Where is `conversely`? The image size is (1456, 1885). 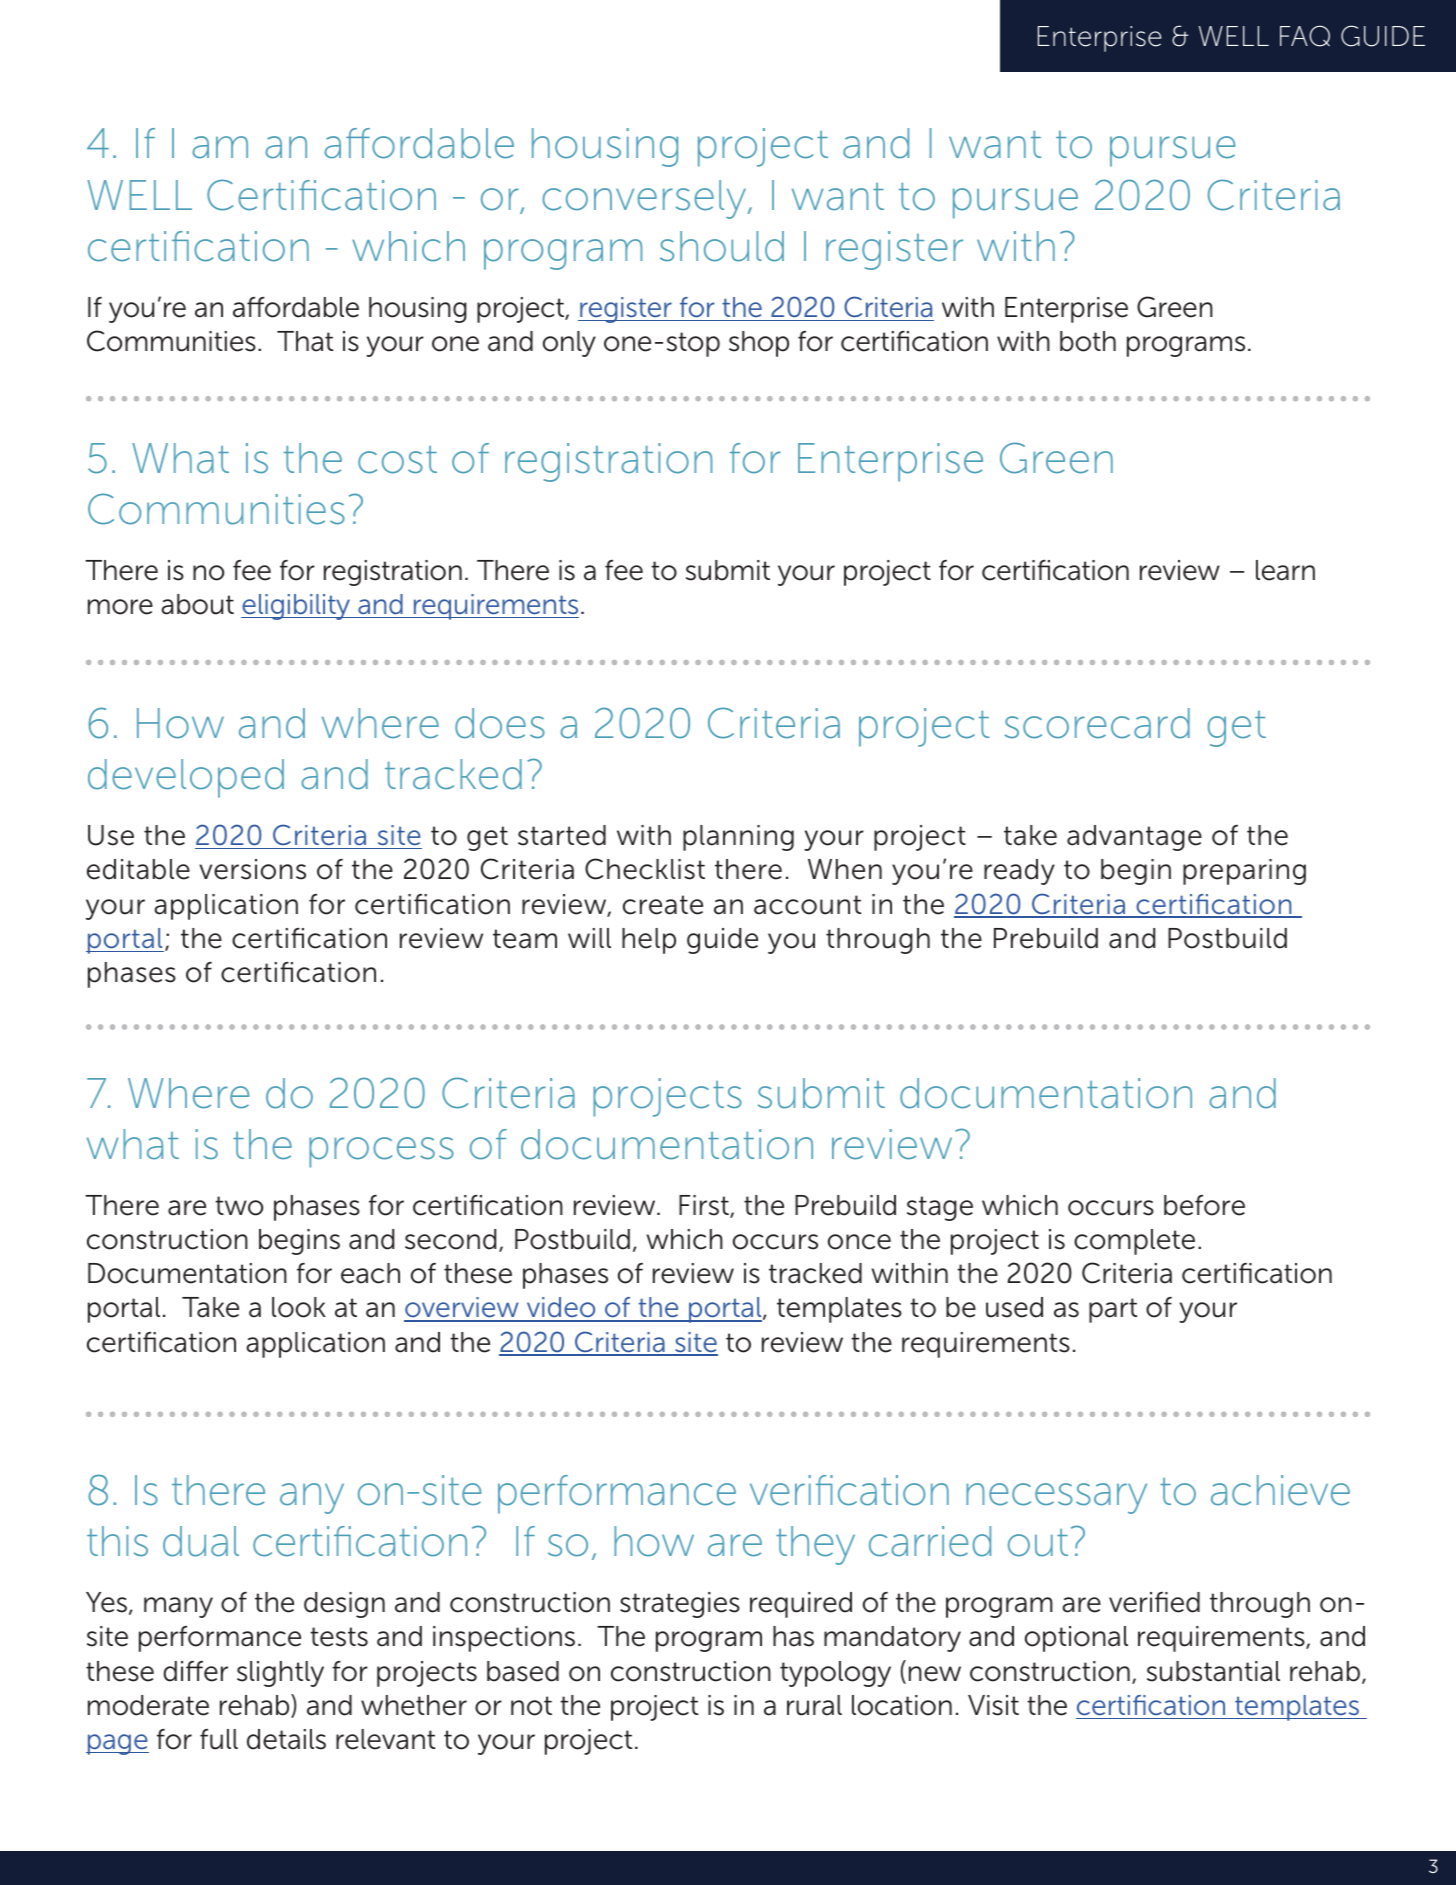
conversely is located at coordinates (645, 199).
